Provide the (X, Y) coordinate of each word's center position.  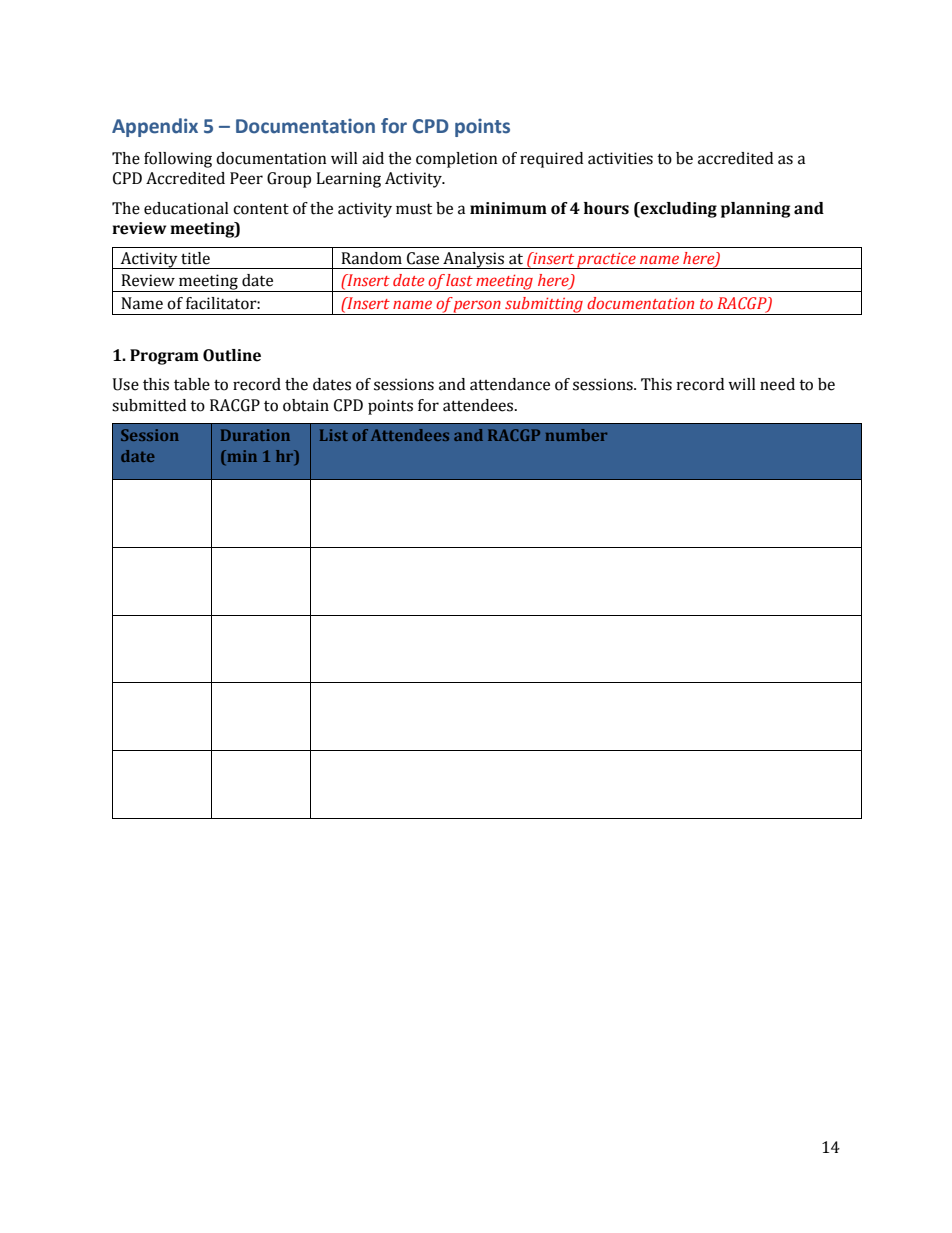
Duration (255, 435)
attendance (510, 384)
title (195, 258)
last (459, 280)
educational (186, 208)
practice (607, 260)
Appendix (155, 127)
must (414, 209)
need (777, 384)
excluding (678, 210)
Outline (232, 355)
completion (457, 160)
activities (620, 158)
